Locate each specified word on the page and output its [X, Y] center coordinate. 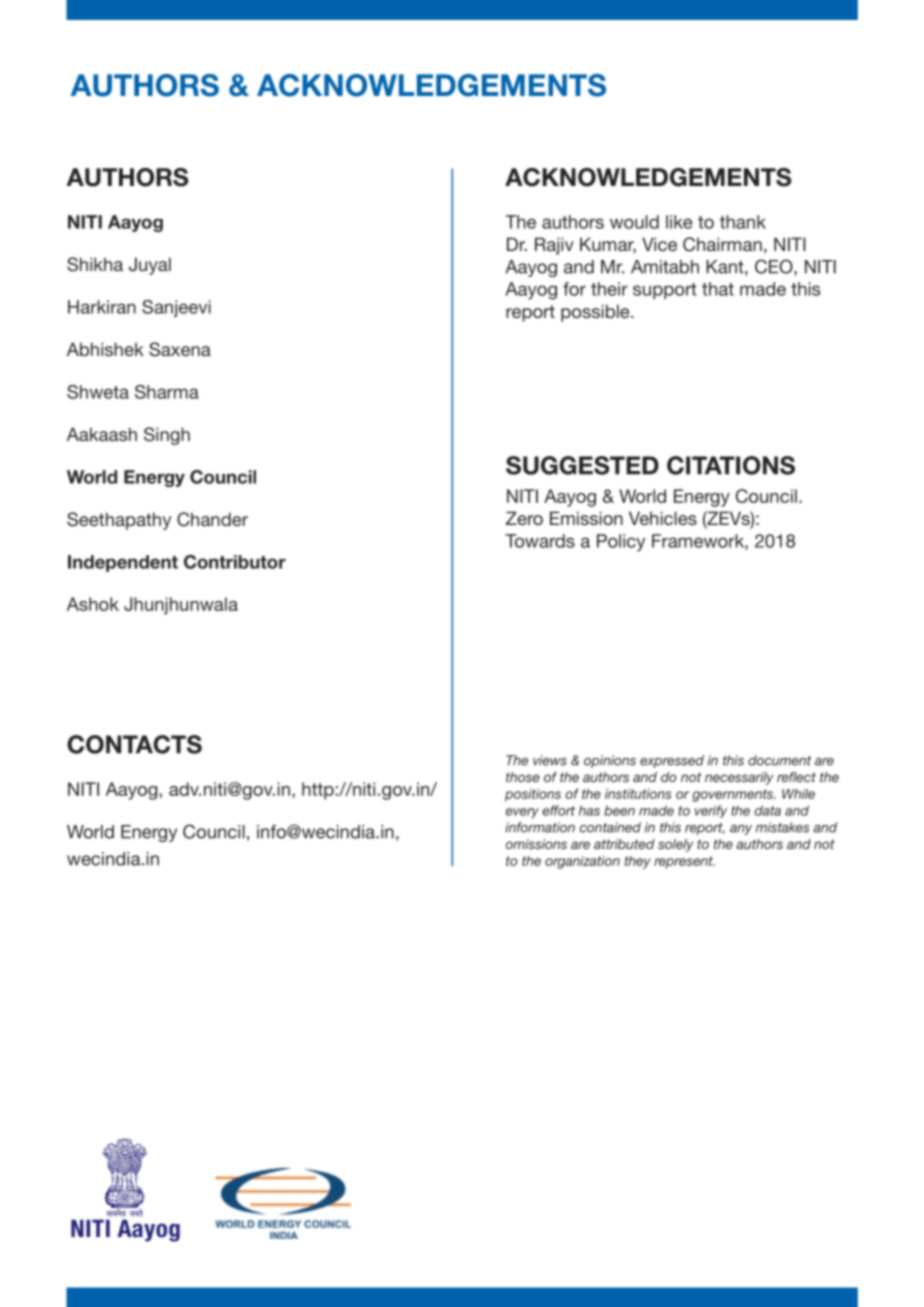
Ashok [93, 604]
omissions [536, 844]
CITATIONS [731, 465]
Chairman [722, 244]
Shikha [95, 264]
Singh [167, 436]
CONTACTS [134, 744]
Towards [540, 541]
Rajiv [554, 246]
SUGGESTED [582, 465]
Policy [621, 543]
